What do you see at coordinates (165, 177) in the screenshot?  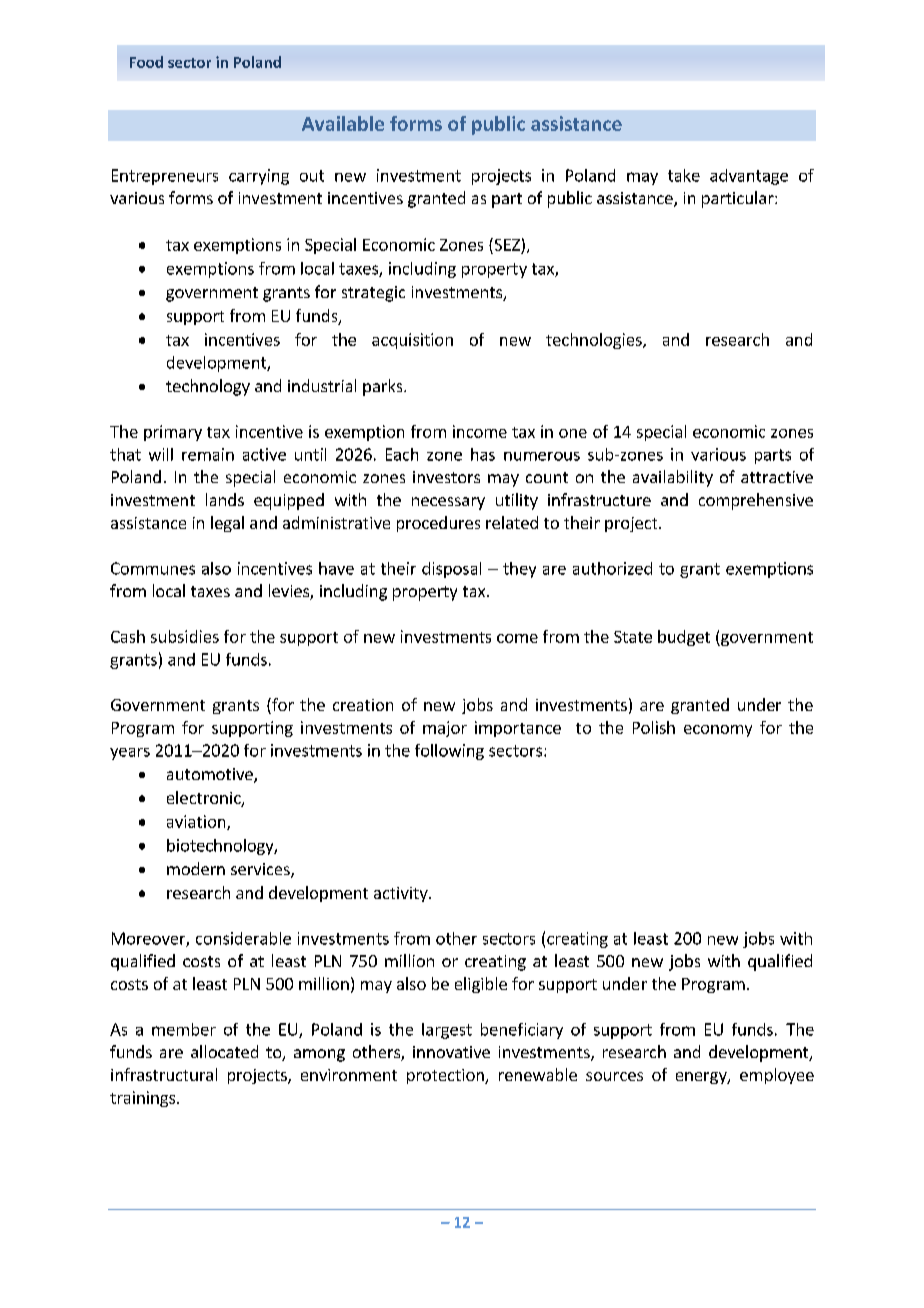 I see `Entrepreneurs` at bounding box center [165, 177].
